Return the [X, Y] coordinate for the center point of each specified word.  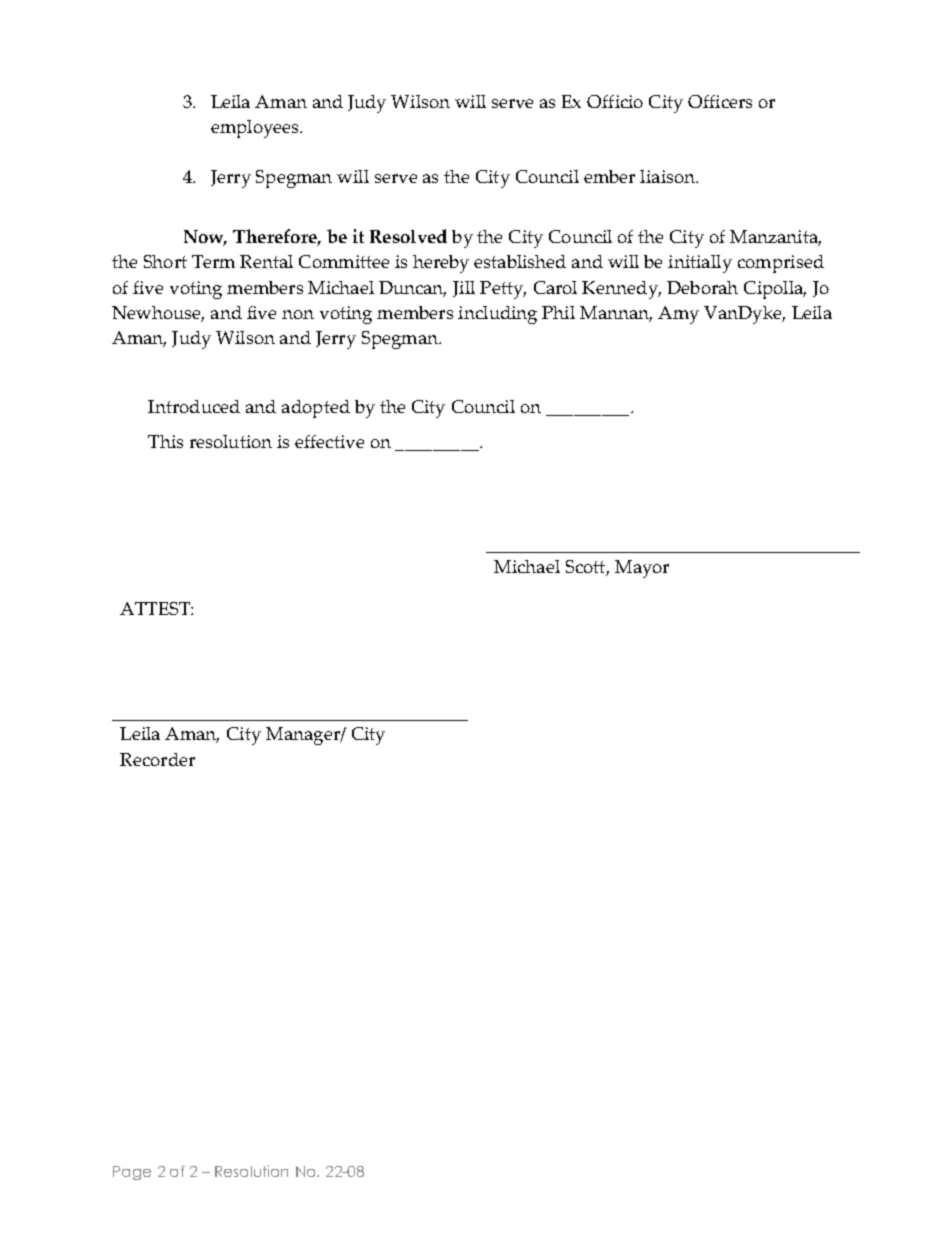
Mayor [642, 569]
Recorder [157, 759]
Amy [678, 315]
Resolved [408, 236]
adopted [316, 409]
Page [132, 1173]
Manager [304, 736]
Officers [720, 101]
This [165, 441]
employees [256, 129]
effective [329, 441]
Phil [558, 312]
